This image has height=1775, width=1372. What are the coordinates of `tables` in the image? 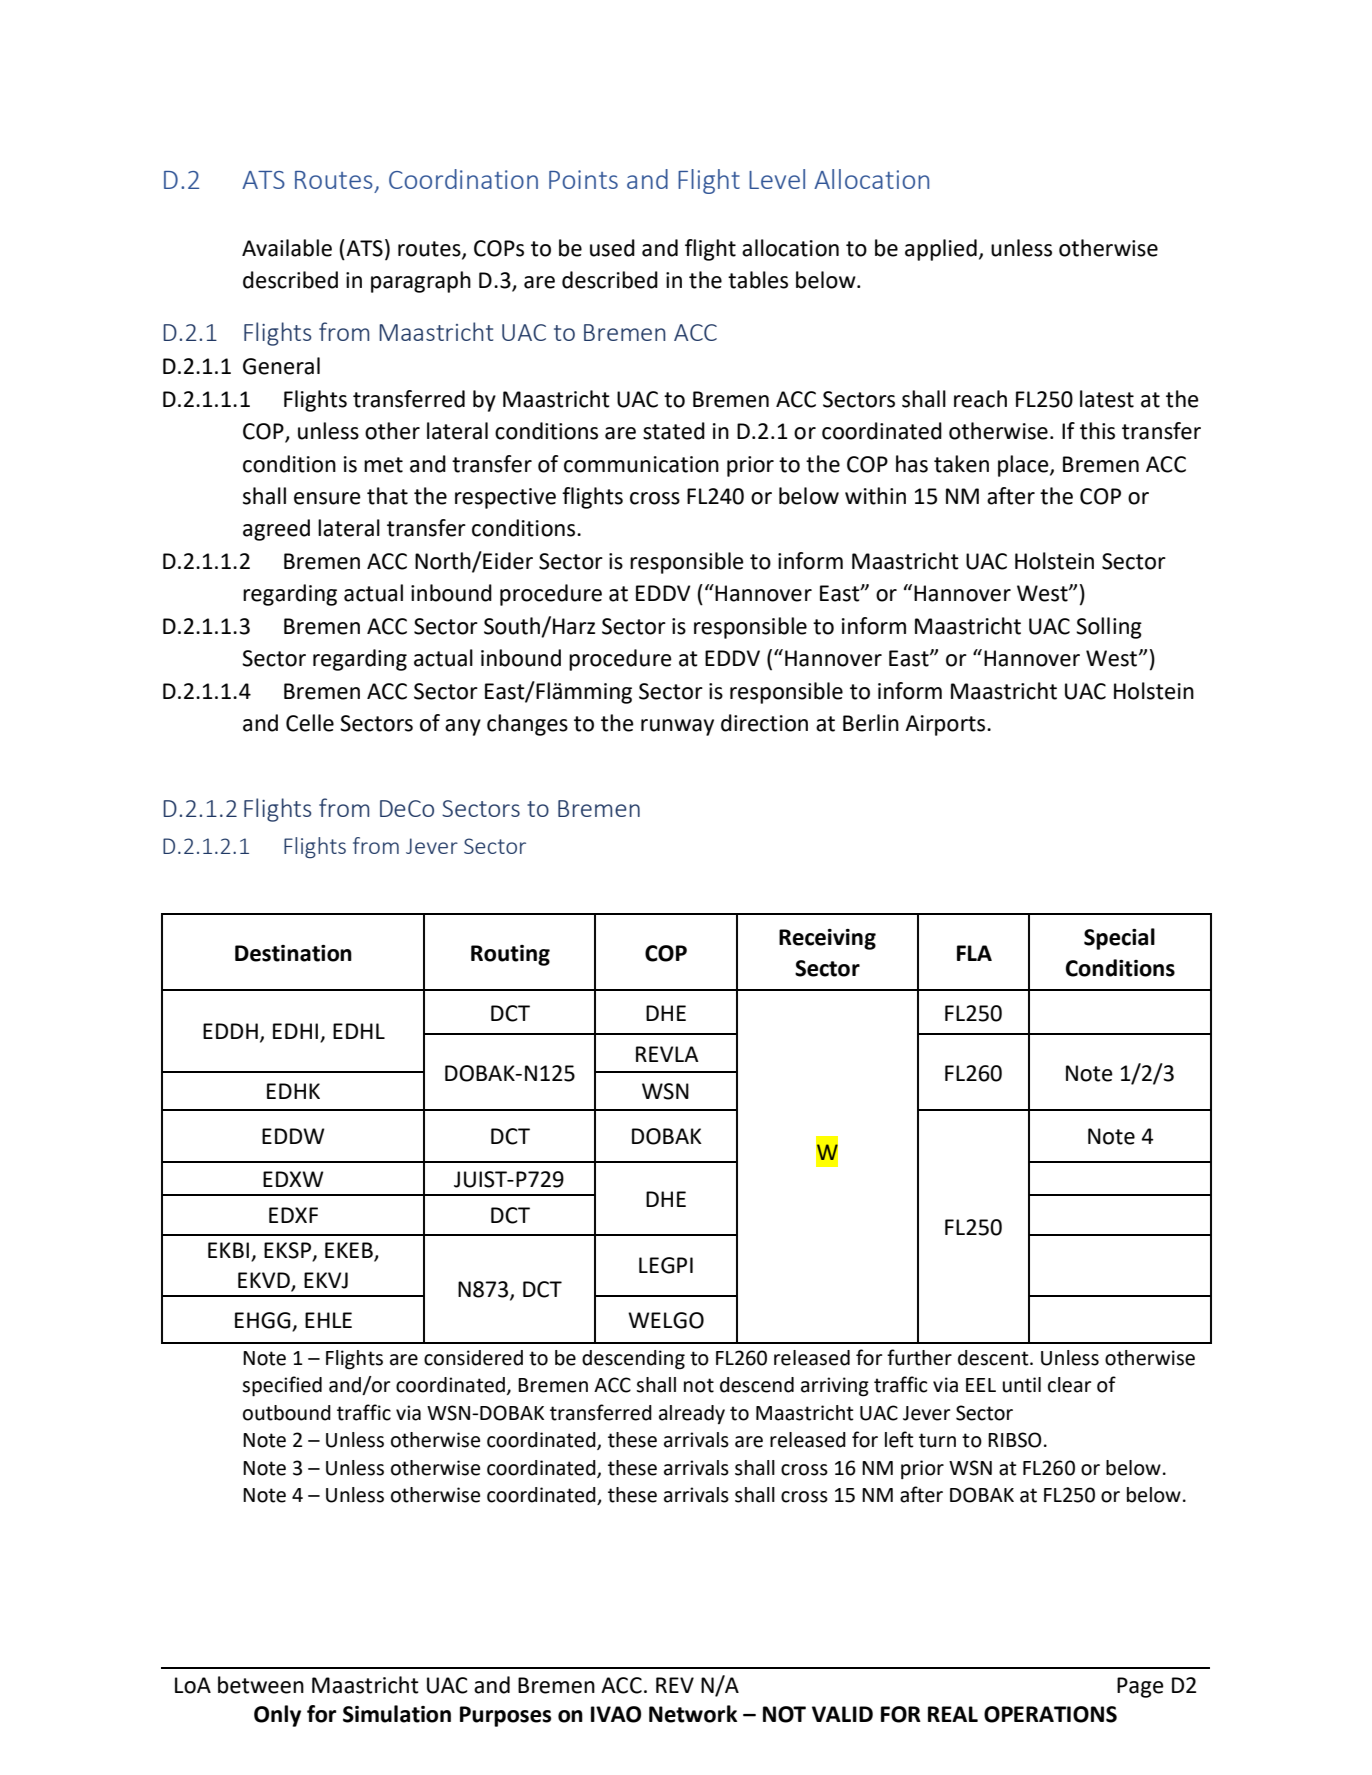 It's located at (758, 280).
